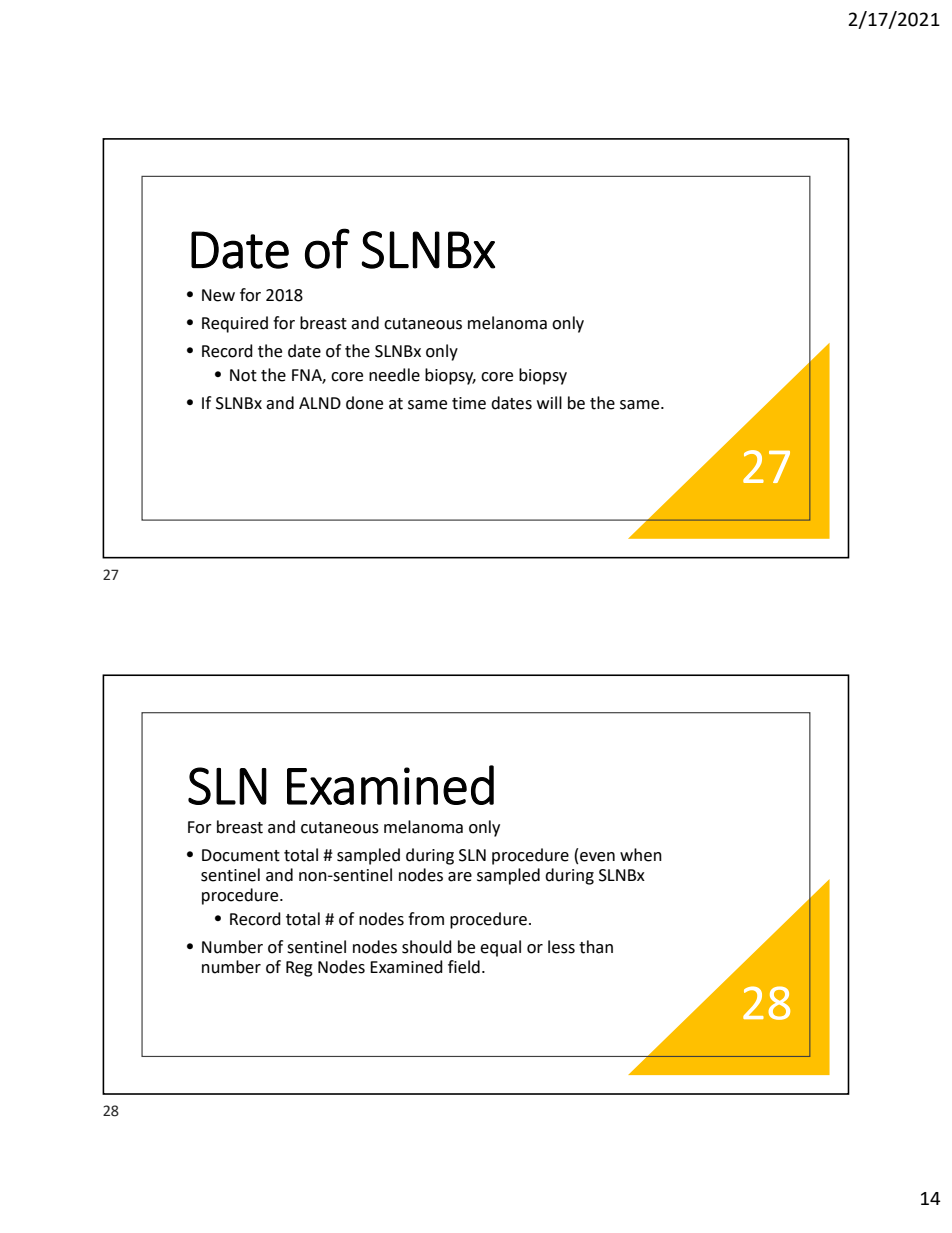 The height and width of the screenshot is (1233, 952). I want to click on Reg, so click(299, 969).
